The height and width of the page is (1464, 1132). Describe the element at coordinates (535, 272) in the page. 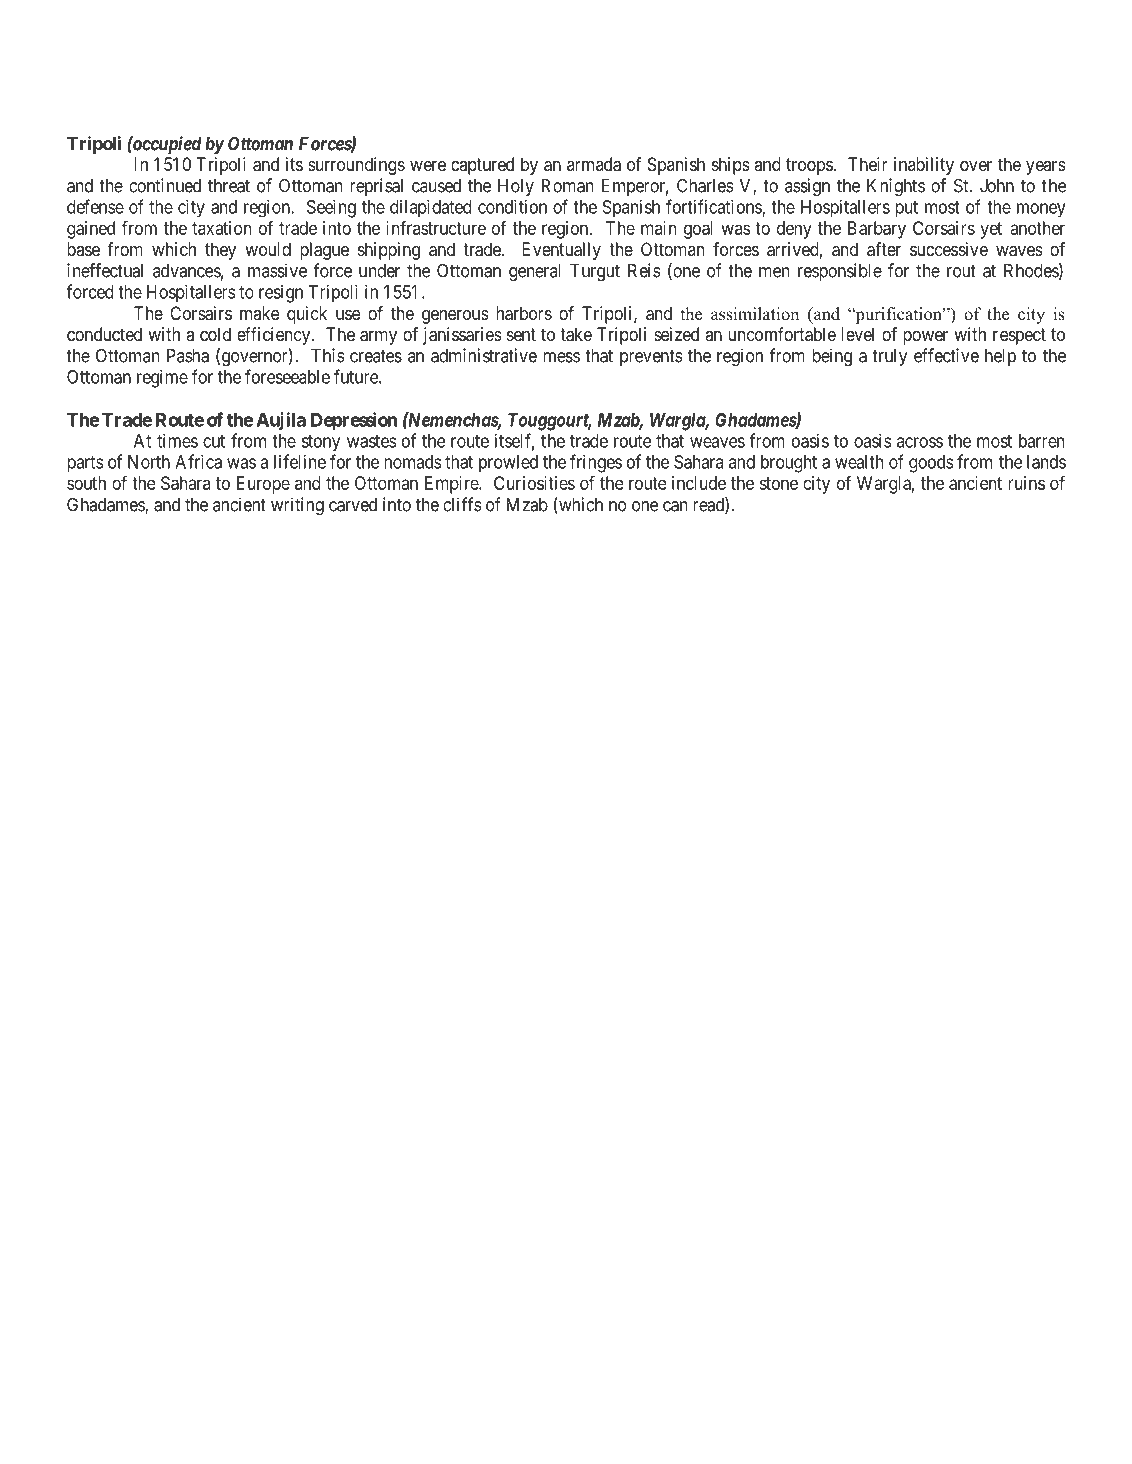

I see `general` at that location.
